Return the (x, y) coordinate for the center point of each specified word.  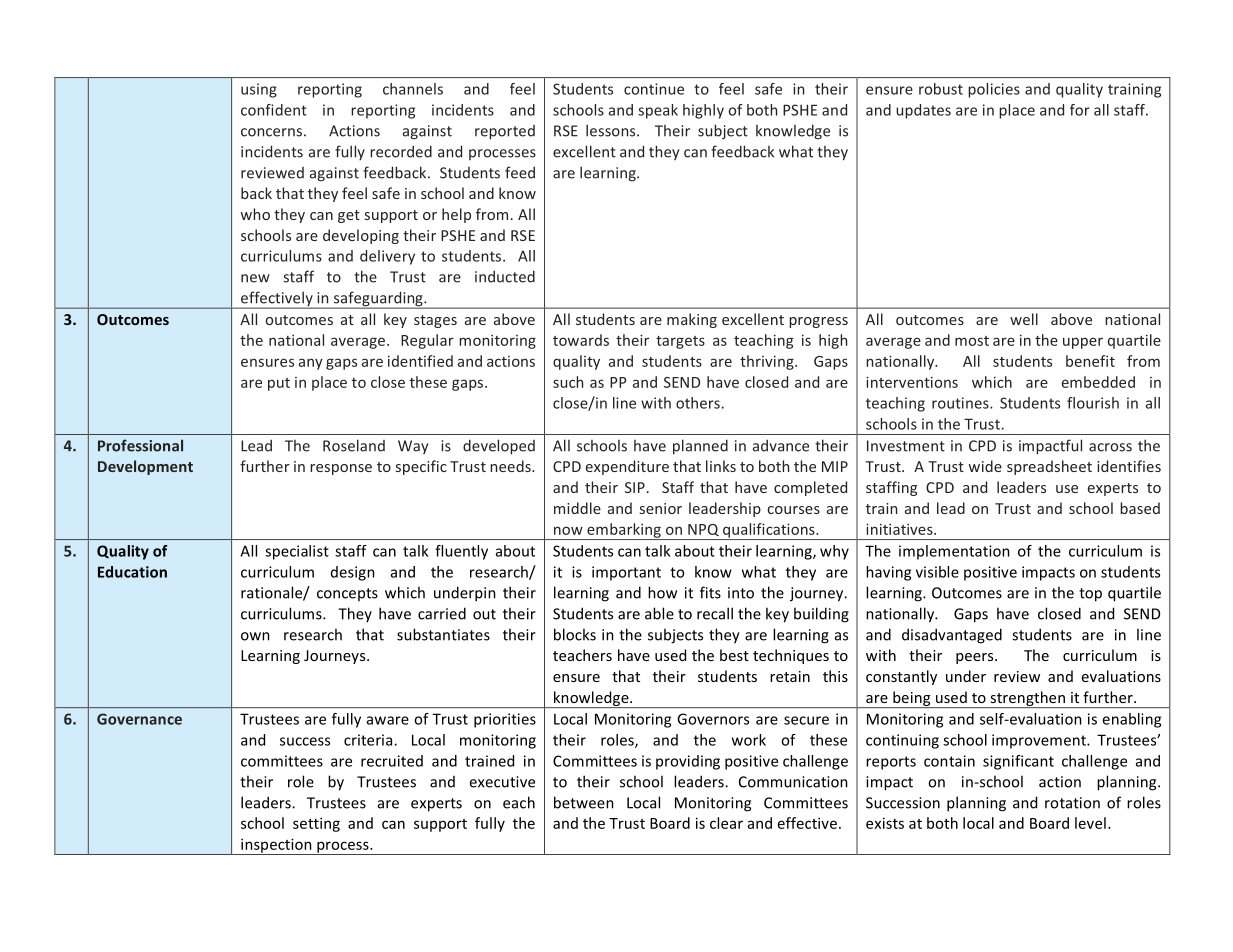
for (1080, 110)
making (692, 320)
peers (976, 658)
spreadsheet (1049, 467)
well (1024, 319)
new (255, 278)
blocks (575, 634)
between (584, 802)
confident (274, 110)
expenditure (627, 467)
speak (658, 111)
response (341, 469)
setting (316, 824)
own (255, 636)
